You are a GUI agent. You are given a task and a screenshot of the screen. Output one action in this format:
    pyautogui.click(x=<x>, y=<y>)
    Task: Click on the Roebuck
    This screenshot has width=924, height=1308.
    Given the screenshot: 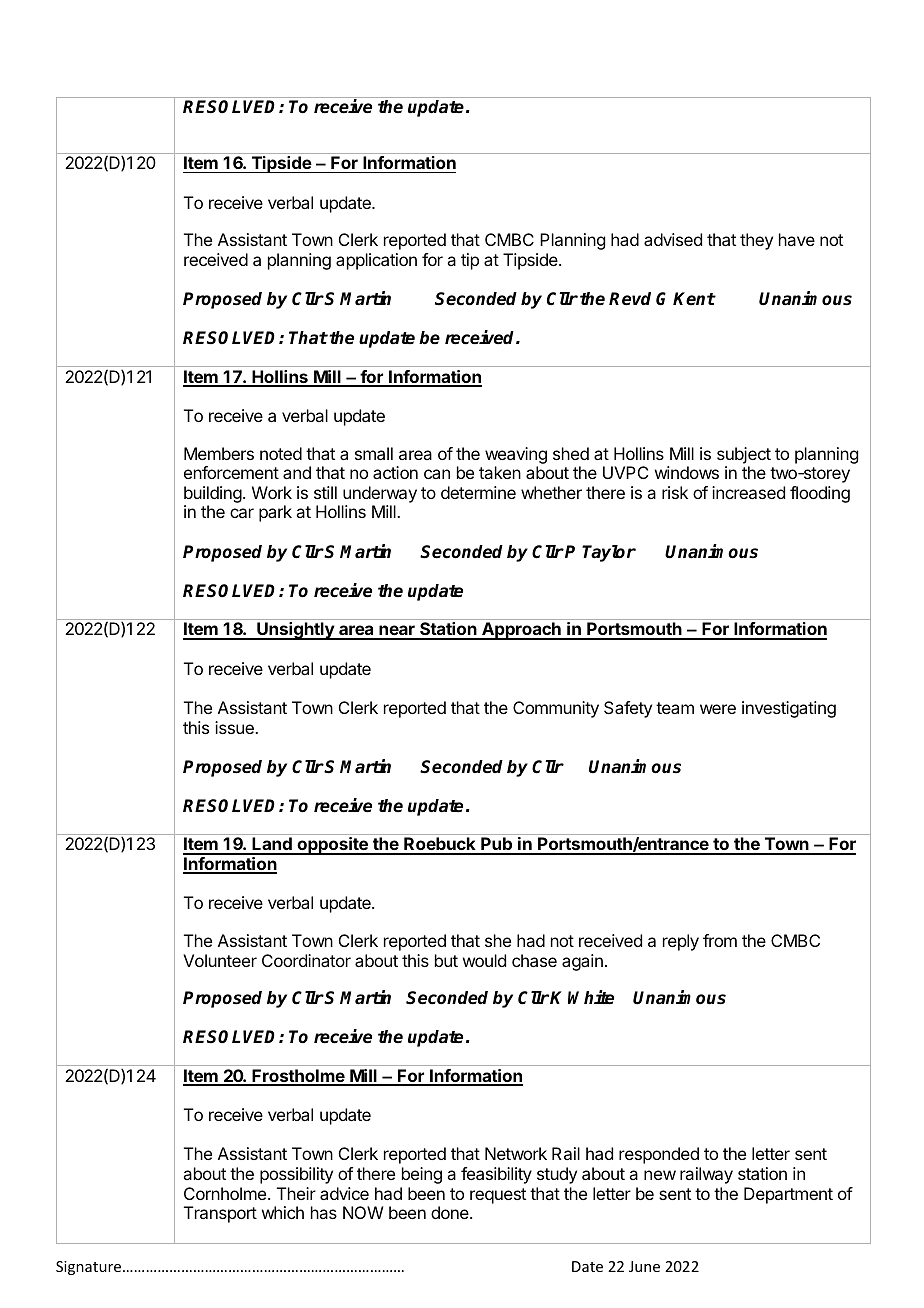 What is the action you would take?
    pyautogui.click(x=440, y=845)
